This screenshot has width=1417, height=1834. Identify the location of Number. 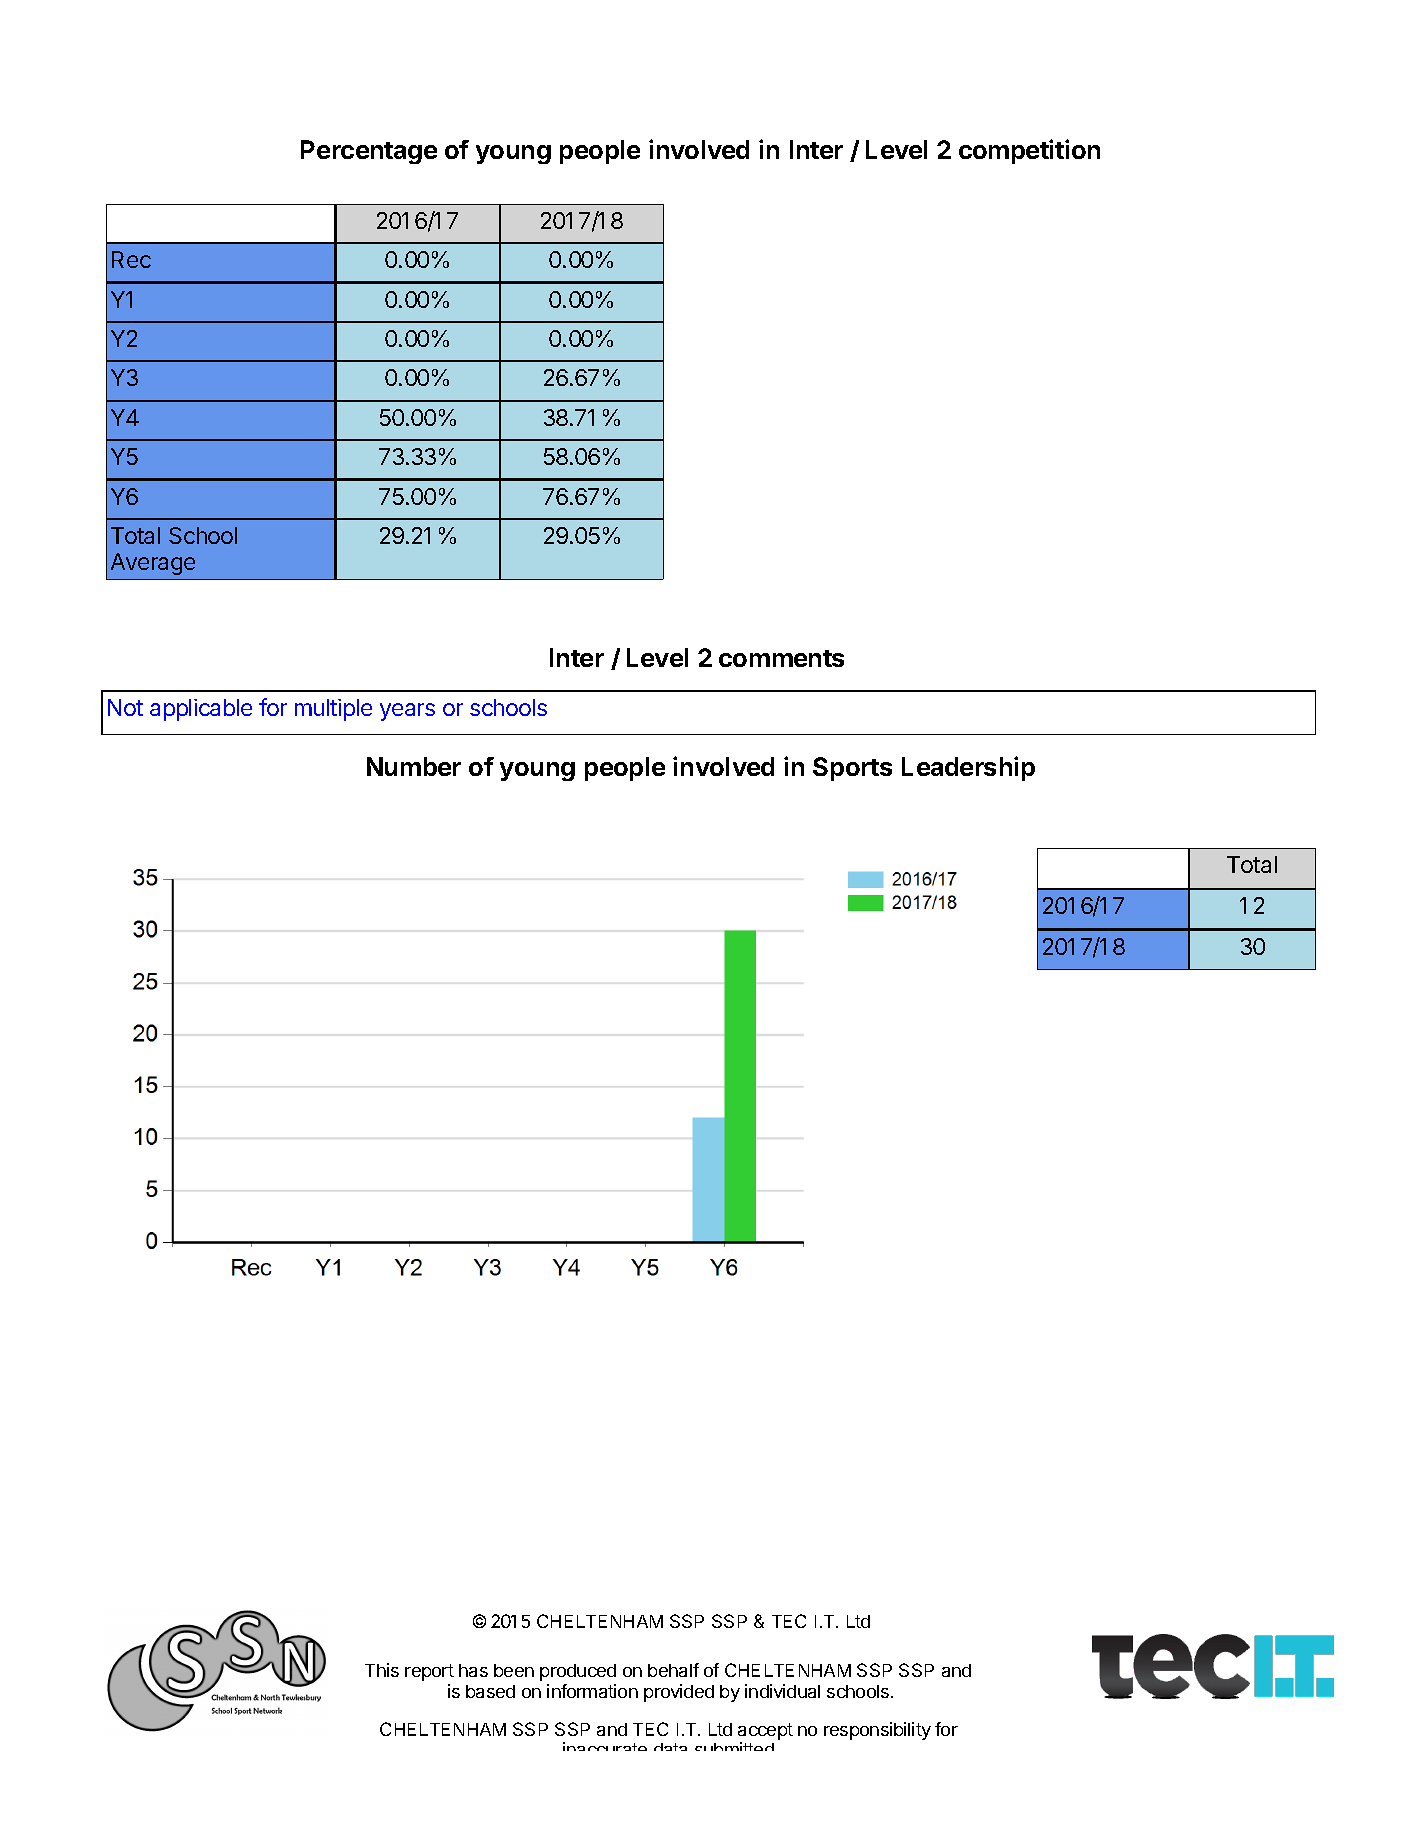
(414, 766).
